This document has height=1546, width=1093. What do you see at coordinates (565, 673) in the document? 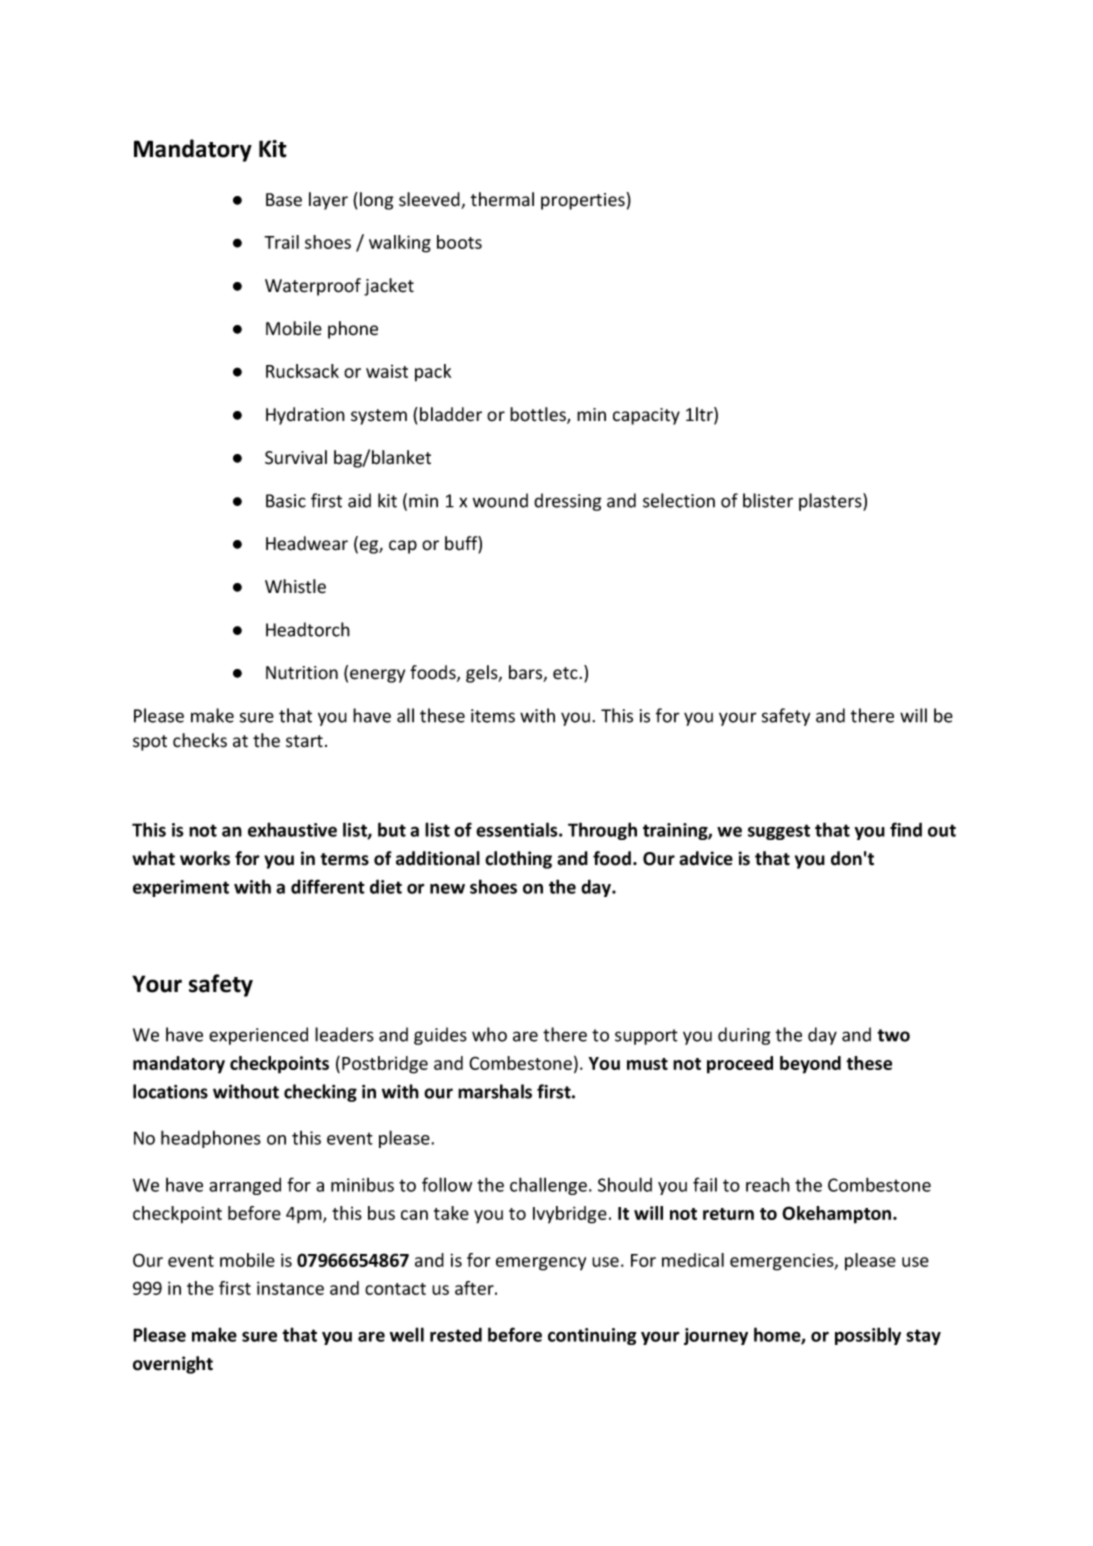
I see `etc` at bounding box center [565, 673].
